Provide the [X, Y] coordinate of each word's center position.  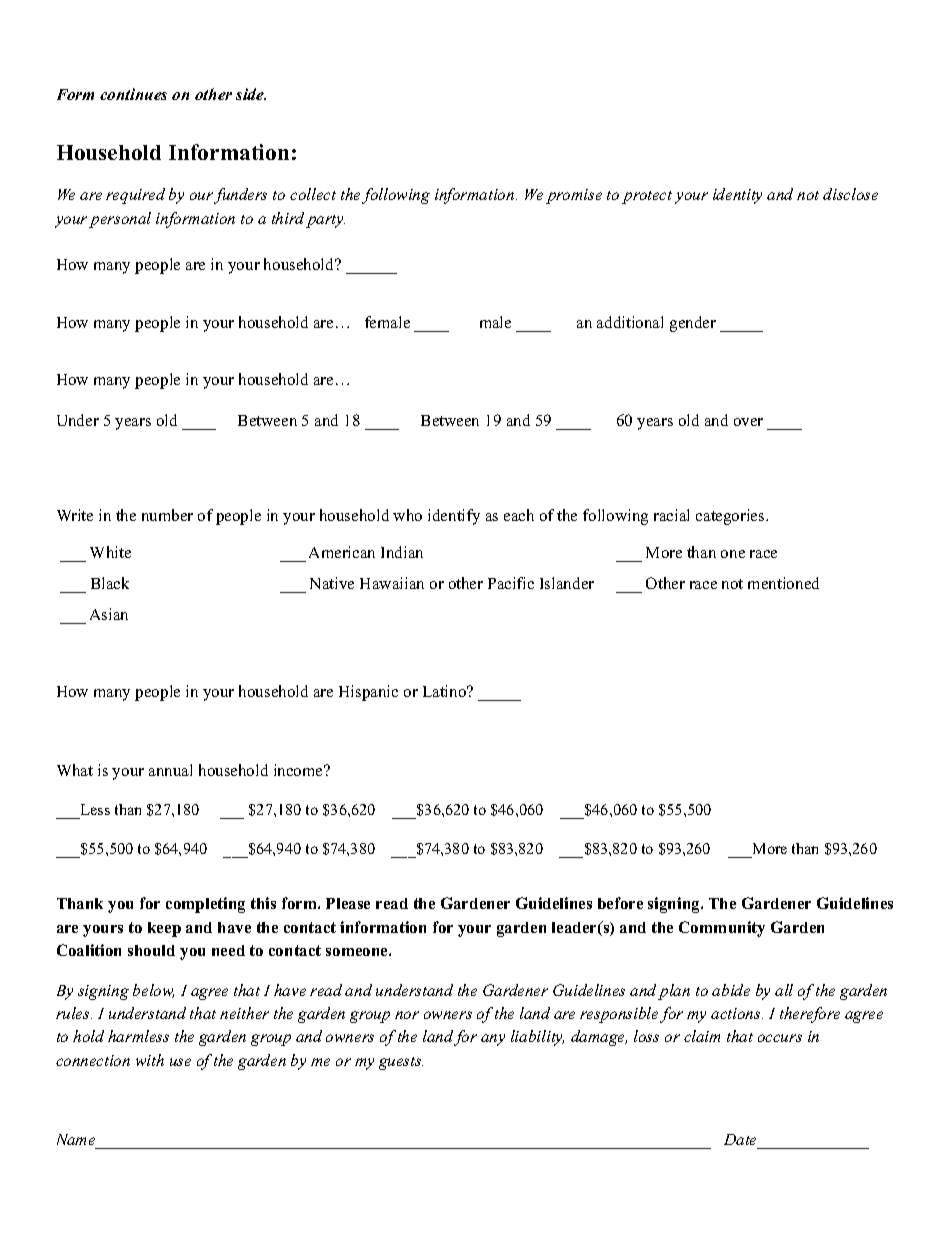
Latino [446, 691]
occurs [780, 1038]
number [167, 515]
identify [454, 517]
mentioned [783, 583]
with [150, 1060]
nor [407, 1015]
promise [574, 196]
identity [737, 196]
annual [170, 770]
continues [133, 94]
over [748, 422]
